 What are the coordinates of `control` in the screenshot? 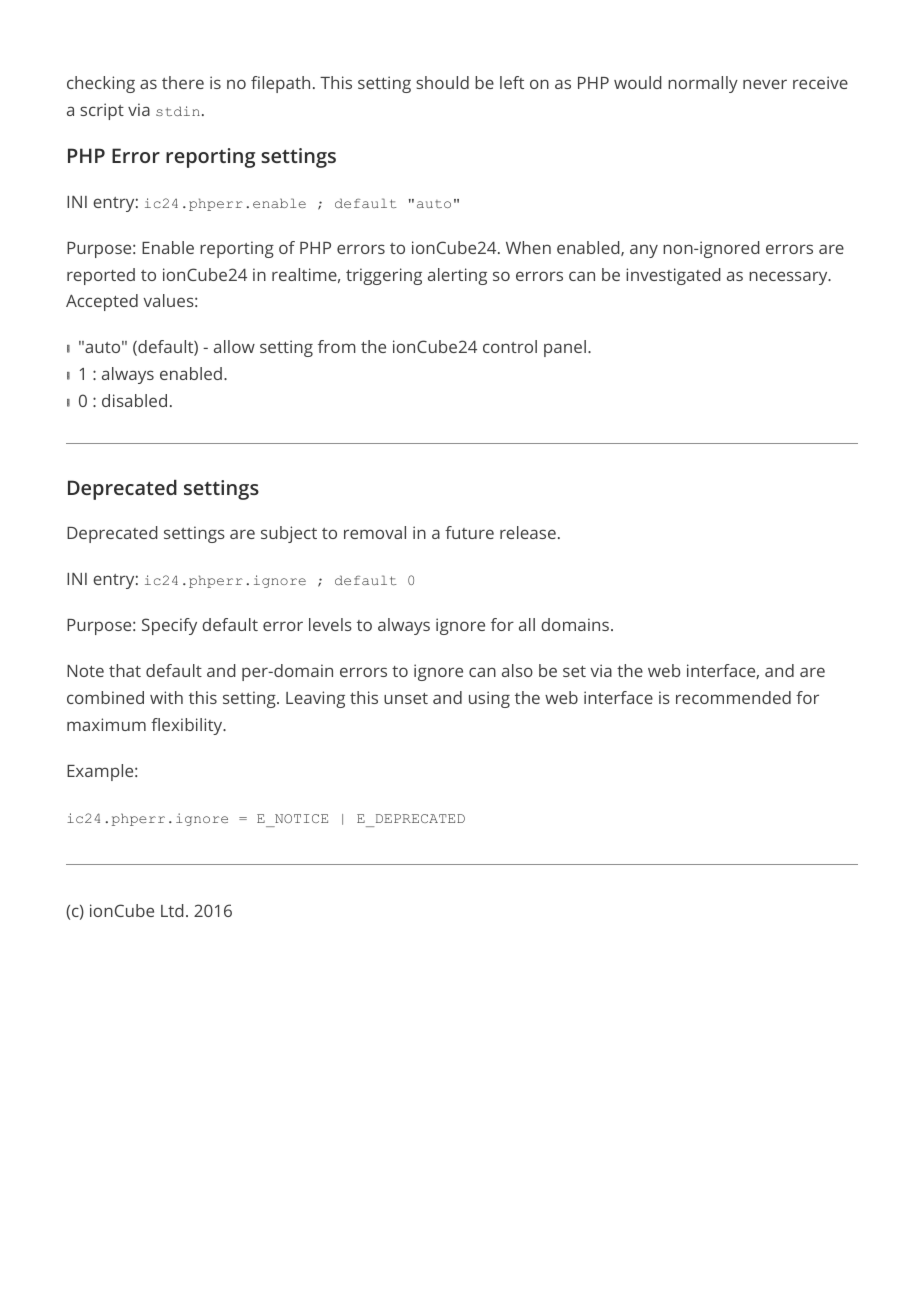 It's located at (510, 346).
